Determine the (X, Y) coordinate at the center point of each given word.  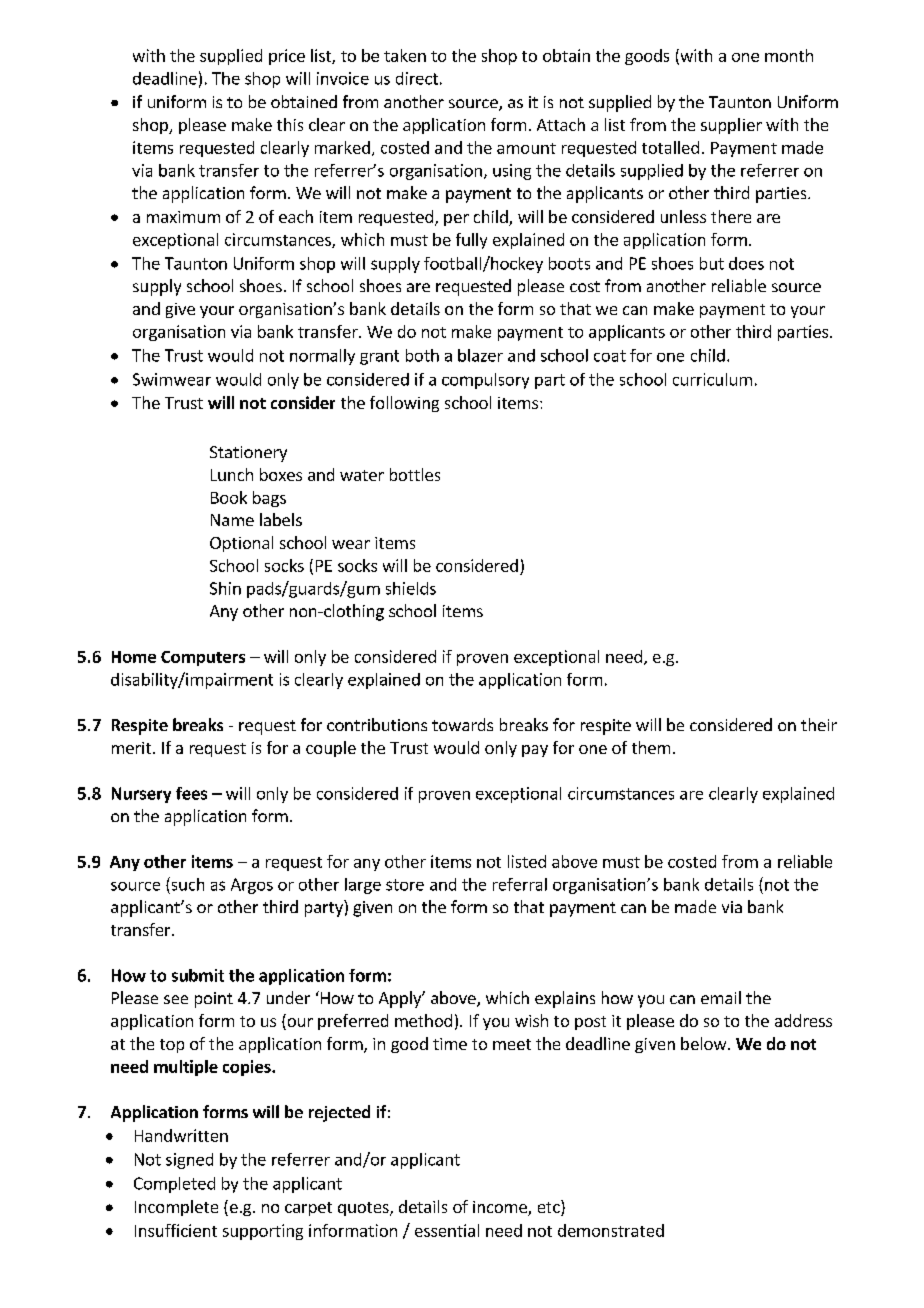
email (721, 997)
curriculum (712, 379)
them (651, 747)
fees (191, 793)
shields (411, 588)
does (746, 263)
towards (462, 724)
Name (232, 520)
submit (198, 975)
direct (417, 78)
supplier (731, 126)
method (423, 1020)
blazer (480, 355)
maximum (183, 217)
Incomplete (176, 1208)
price (287, 57)
